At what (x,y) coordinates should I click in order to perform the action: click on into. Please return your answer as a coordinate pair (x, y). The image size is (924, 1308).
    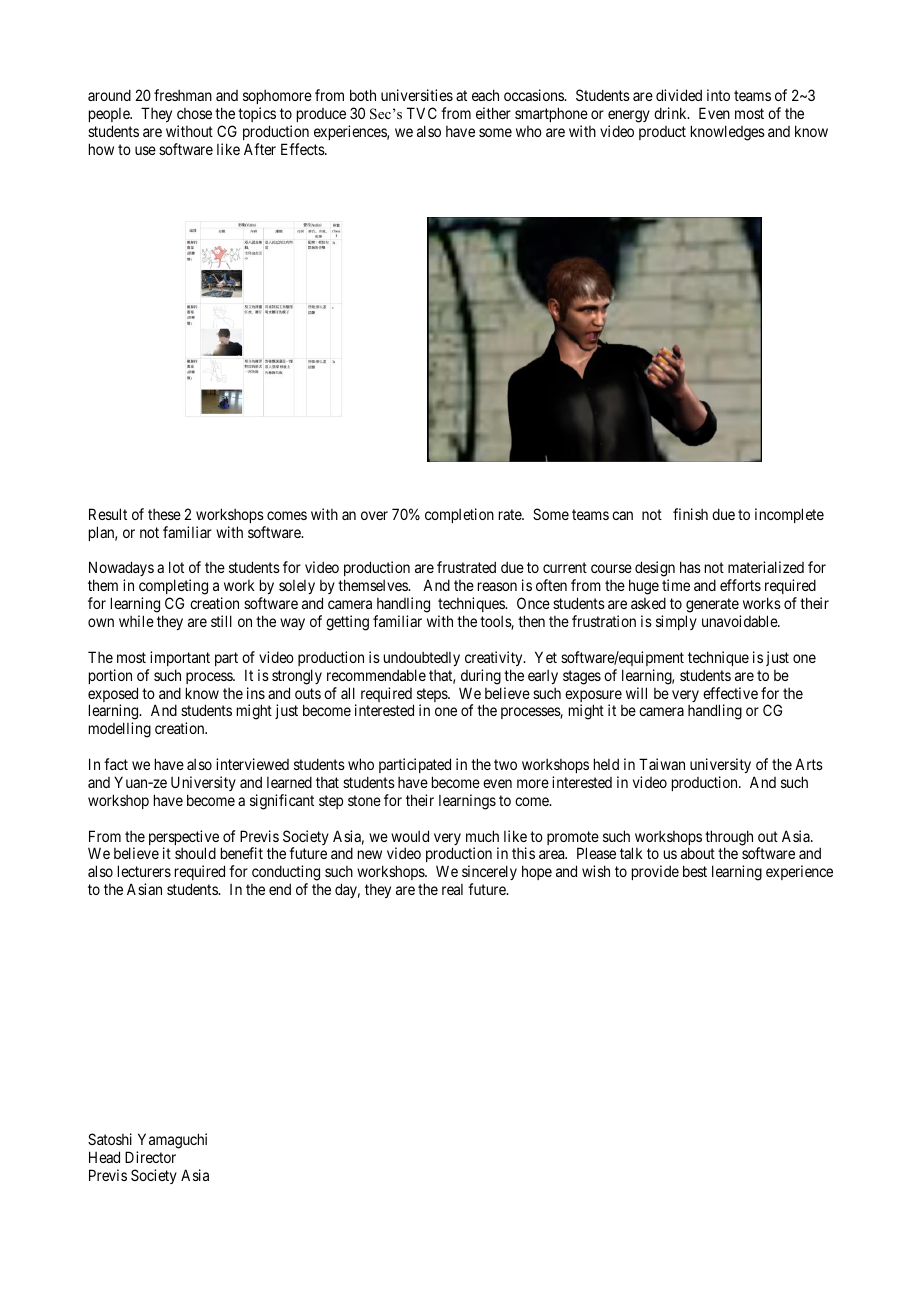
    Looking at the image, I should click on (718, 95).
